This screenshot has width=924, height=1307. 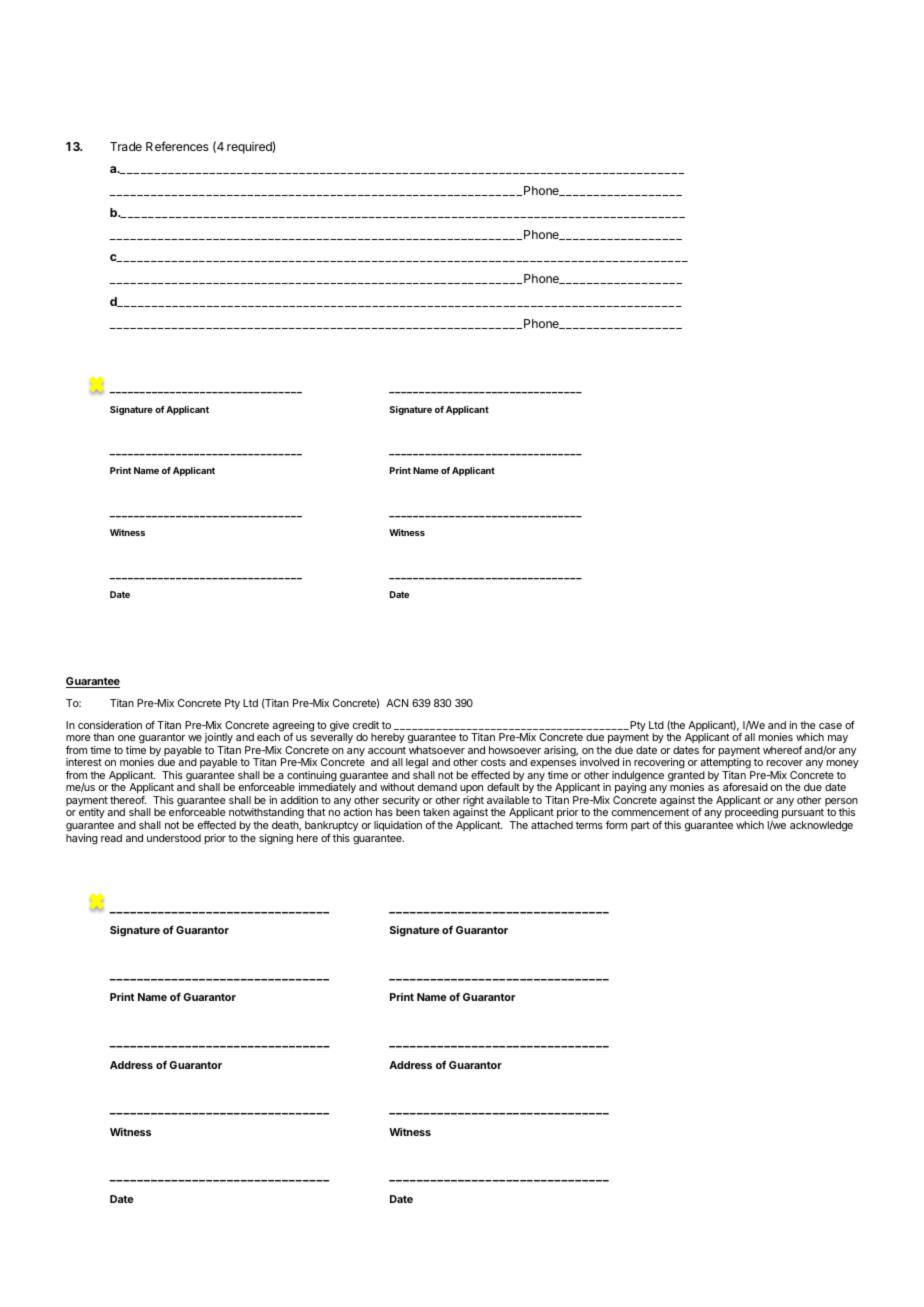 I want to click on taken, so click(x=436, y=812).
